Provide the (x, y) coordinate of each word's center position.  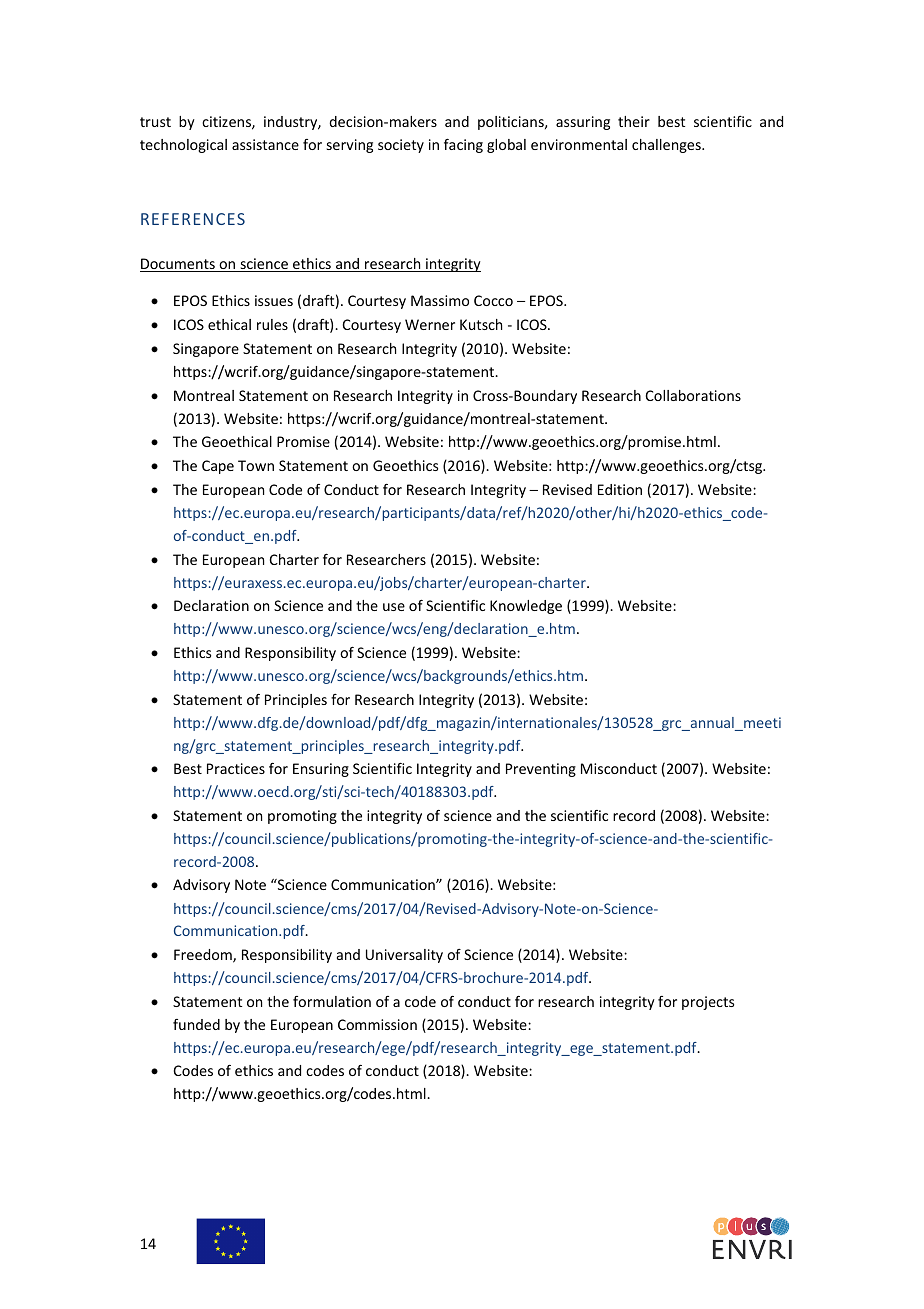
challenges (667, 146)
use (394, 607)
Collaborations (693, 395)
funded (196, 1024)
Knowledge (526, 607)
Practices (236, 768)
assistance (265, 144)
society (401, 146)
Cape (218, 467)
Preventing (541, 770)
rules (272, 324)
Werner (430, 324)
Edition (620, 489)
